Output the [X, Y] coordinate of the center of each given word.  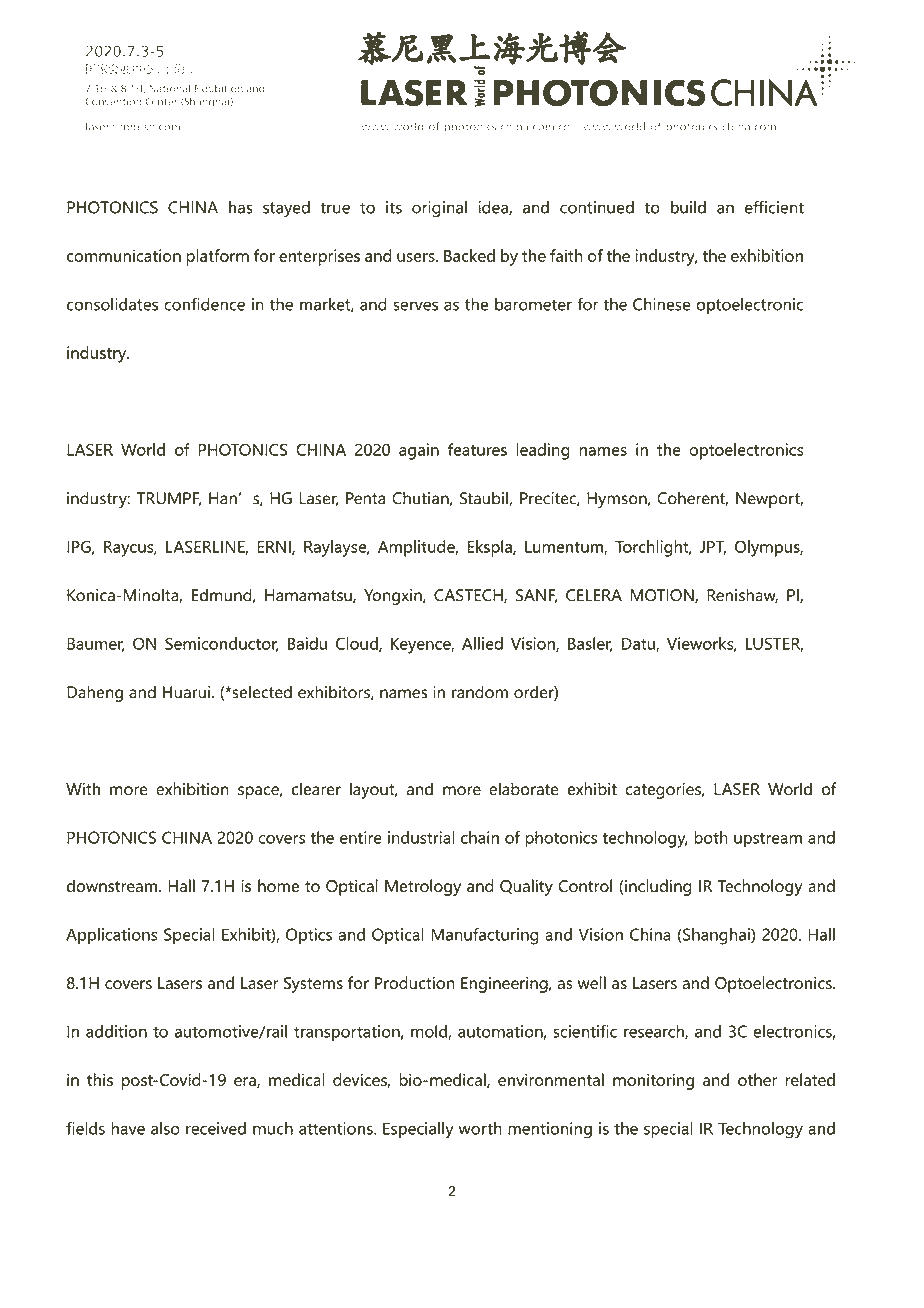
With [83, 788]
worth [480, 1128]
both [711, 837]
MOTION [663, 596]
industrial [421, 837]
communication [124, 255]
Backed [469, 255]
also [165, 1128]
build [688, 207]
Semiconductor [222, 644]
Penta [365, 498]
